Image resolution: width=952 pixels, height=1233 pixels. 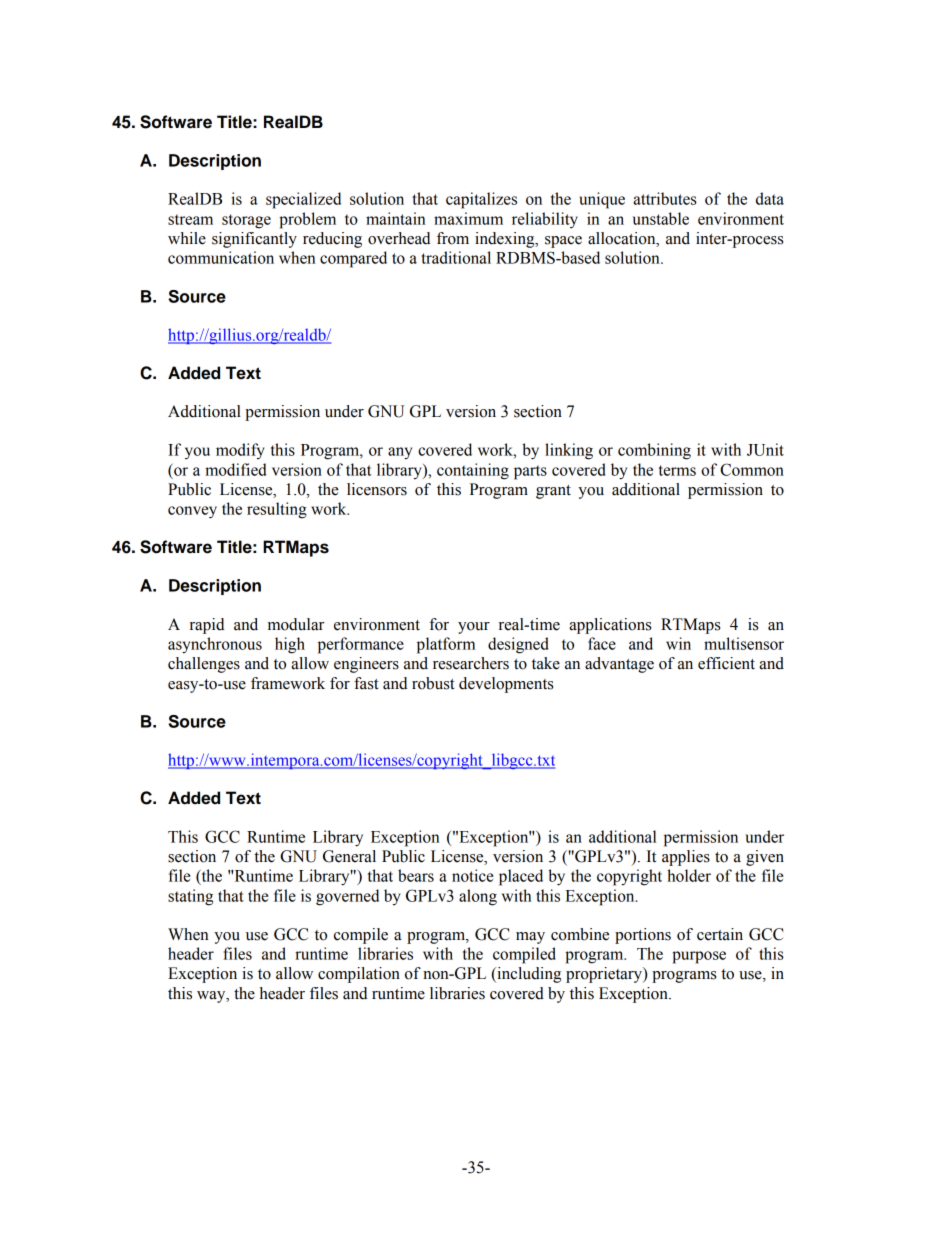 I want to click on modular, so click(x=296, y=624).
